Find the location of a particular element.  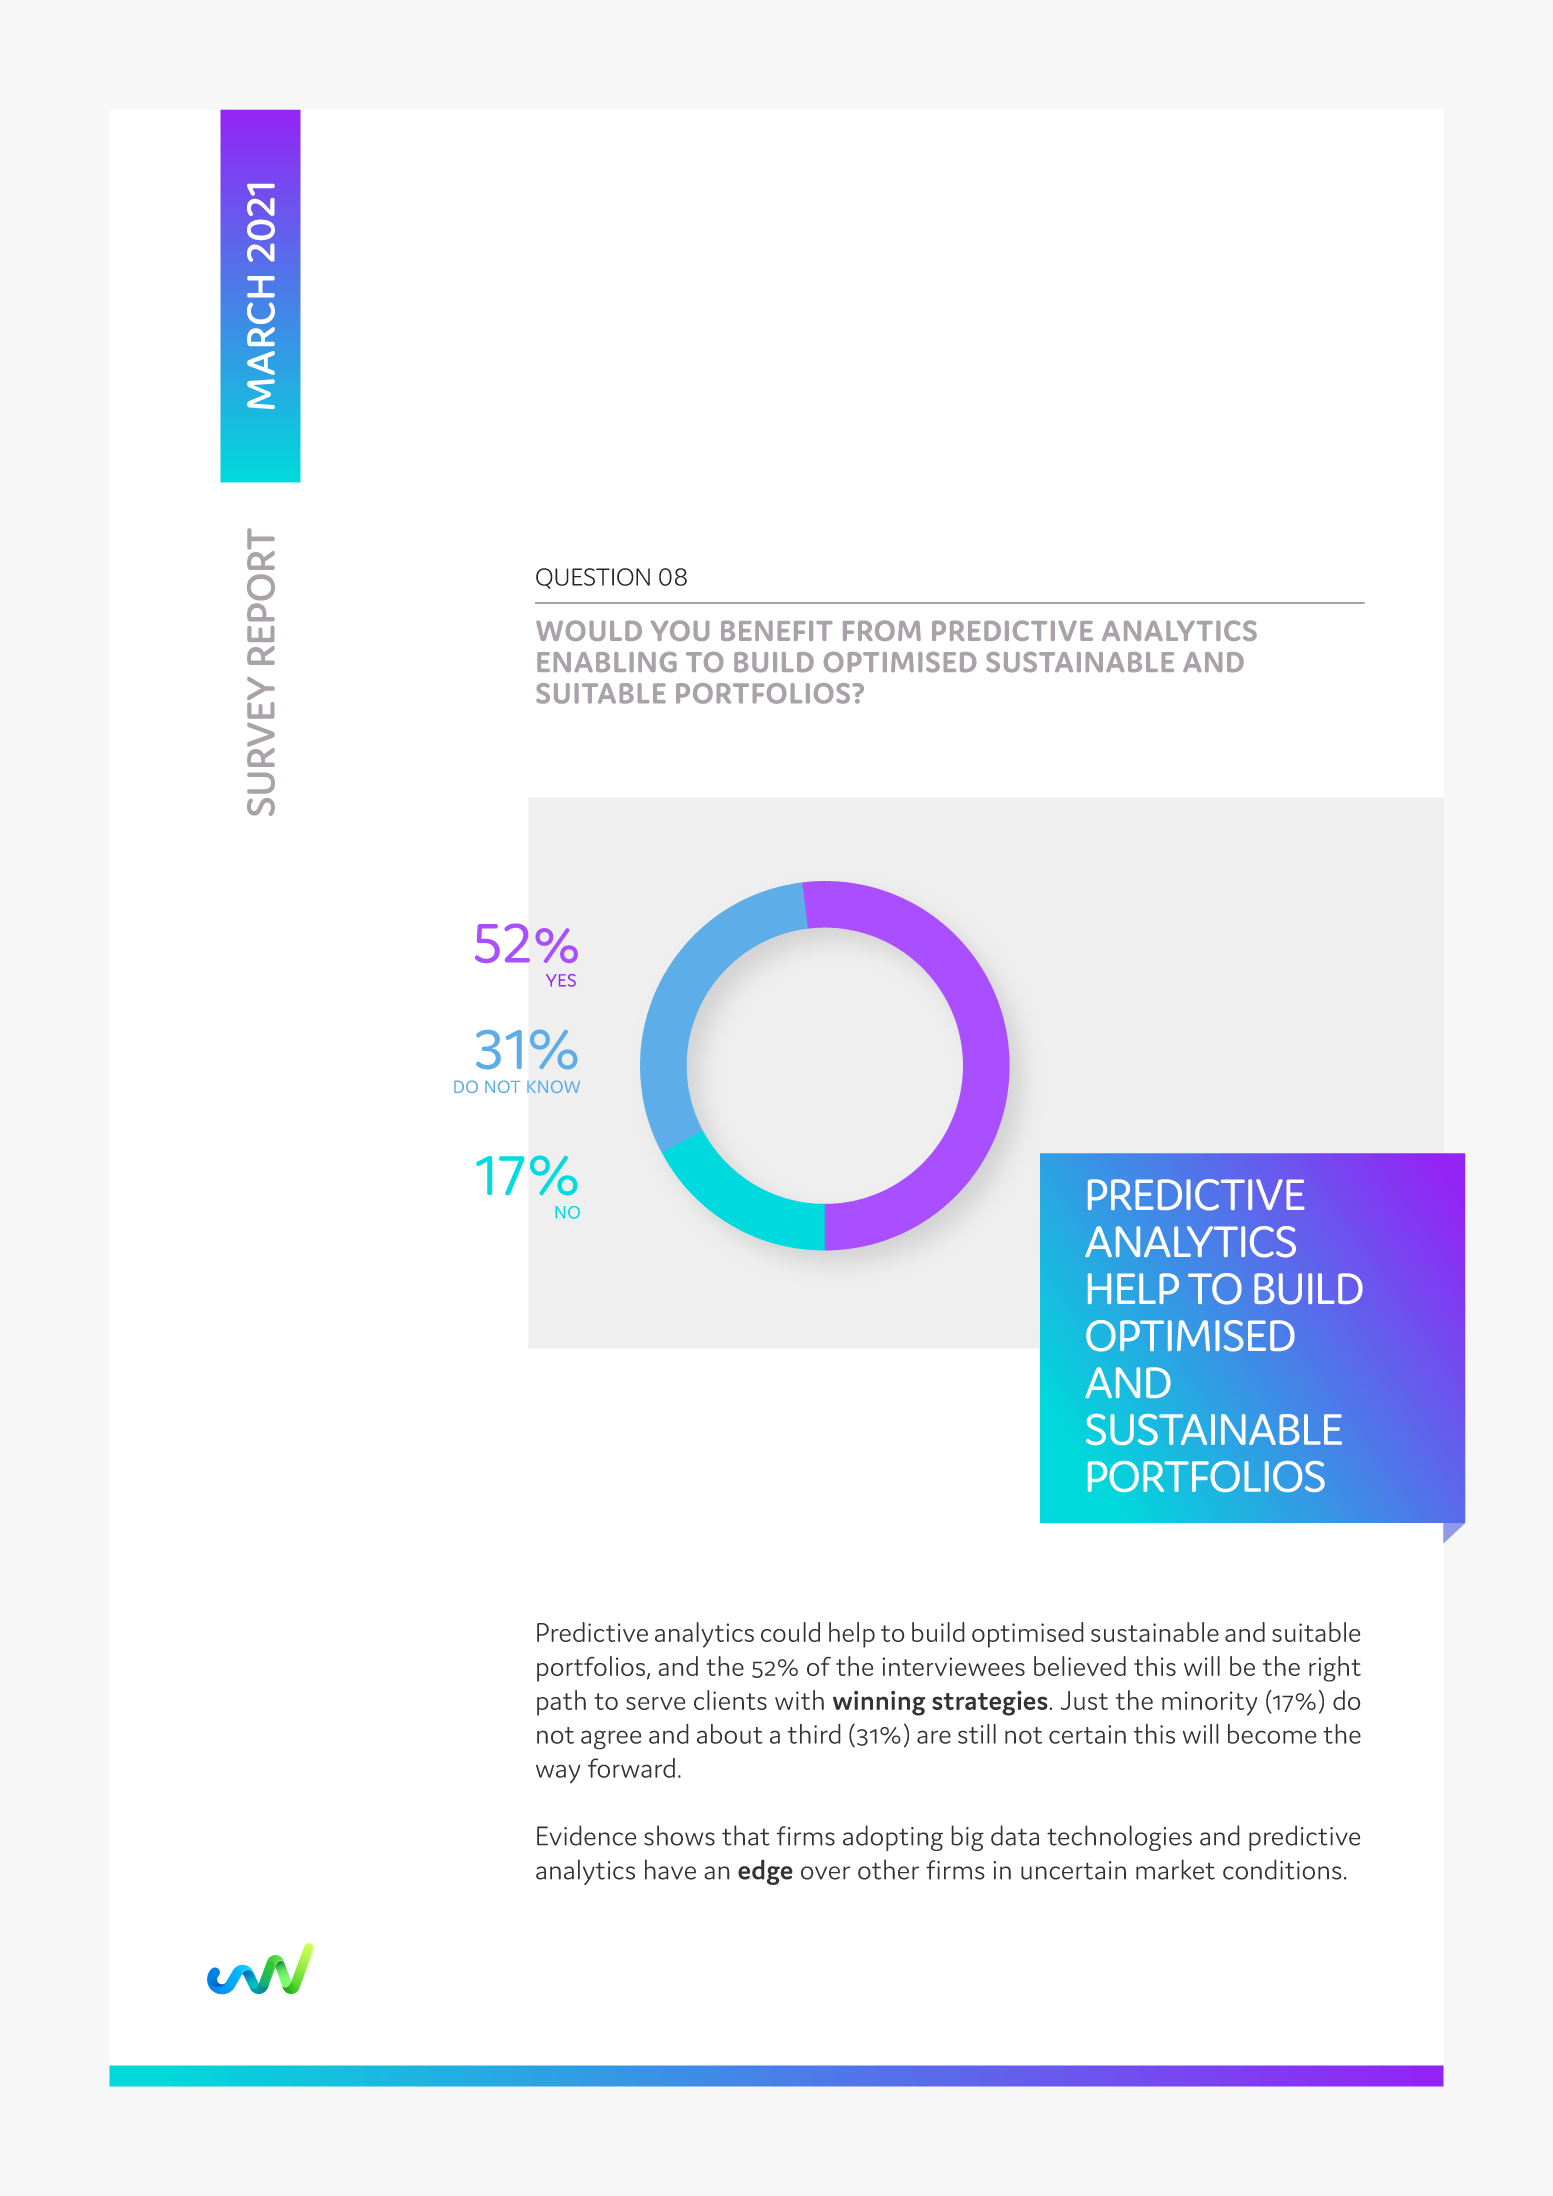

could is located at coordinates (790, 1632).
